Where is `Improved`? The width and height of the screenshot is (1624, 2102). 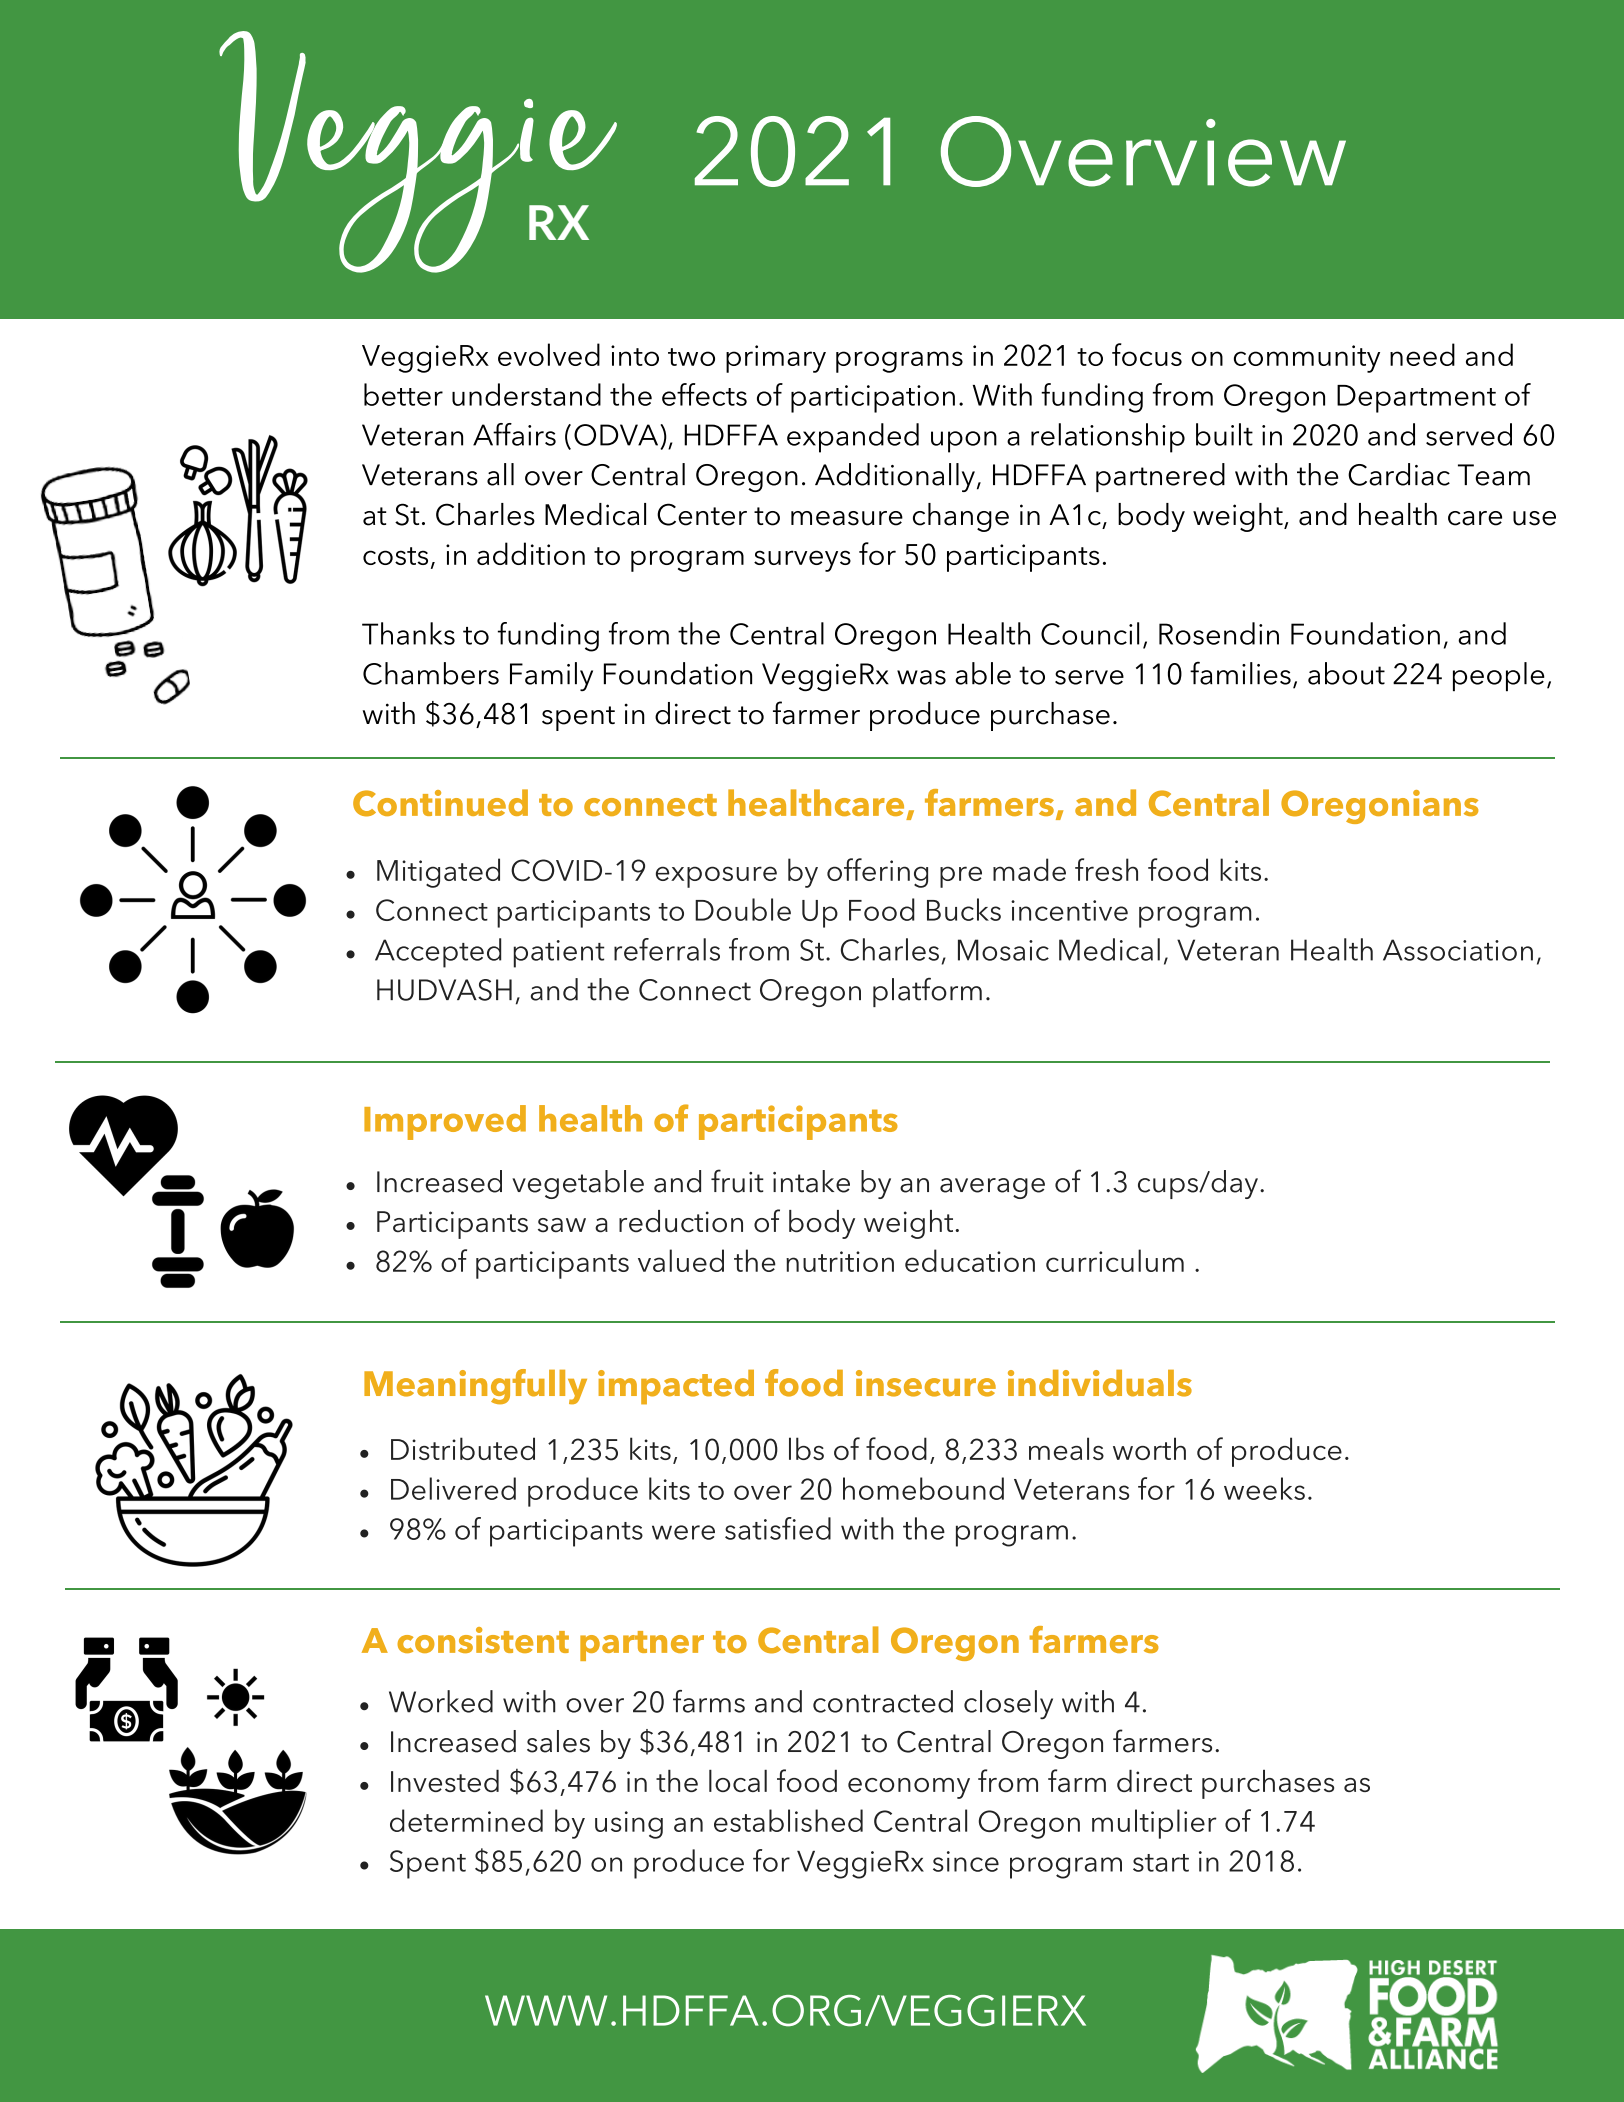
Improved is located at coordinates (445, 1122).
